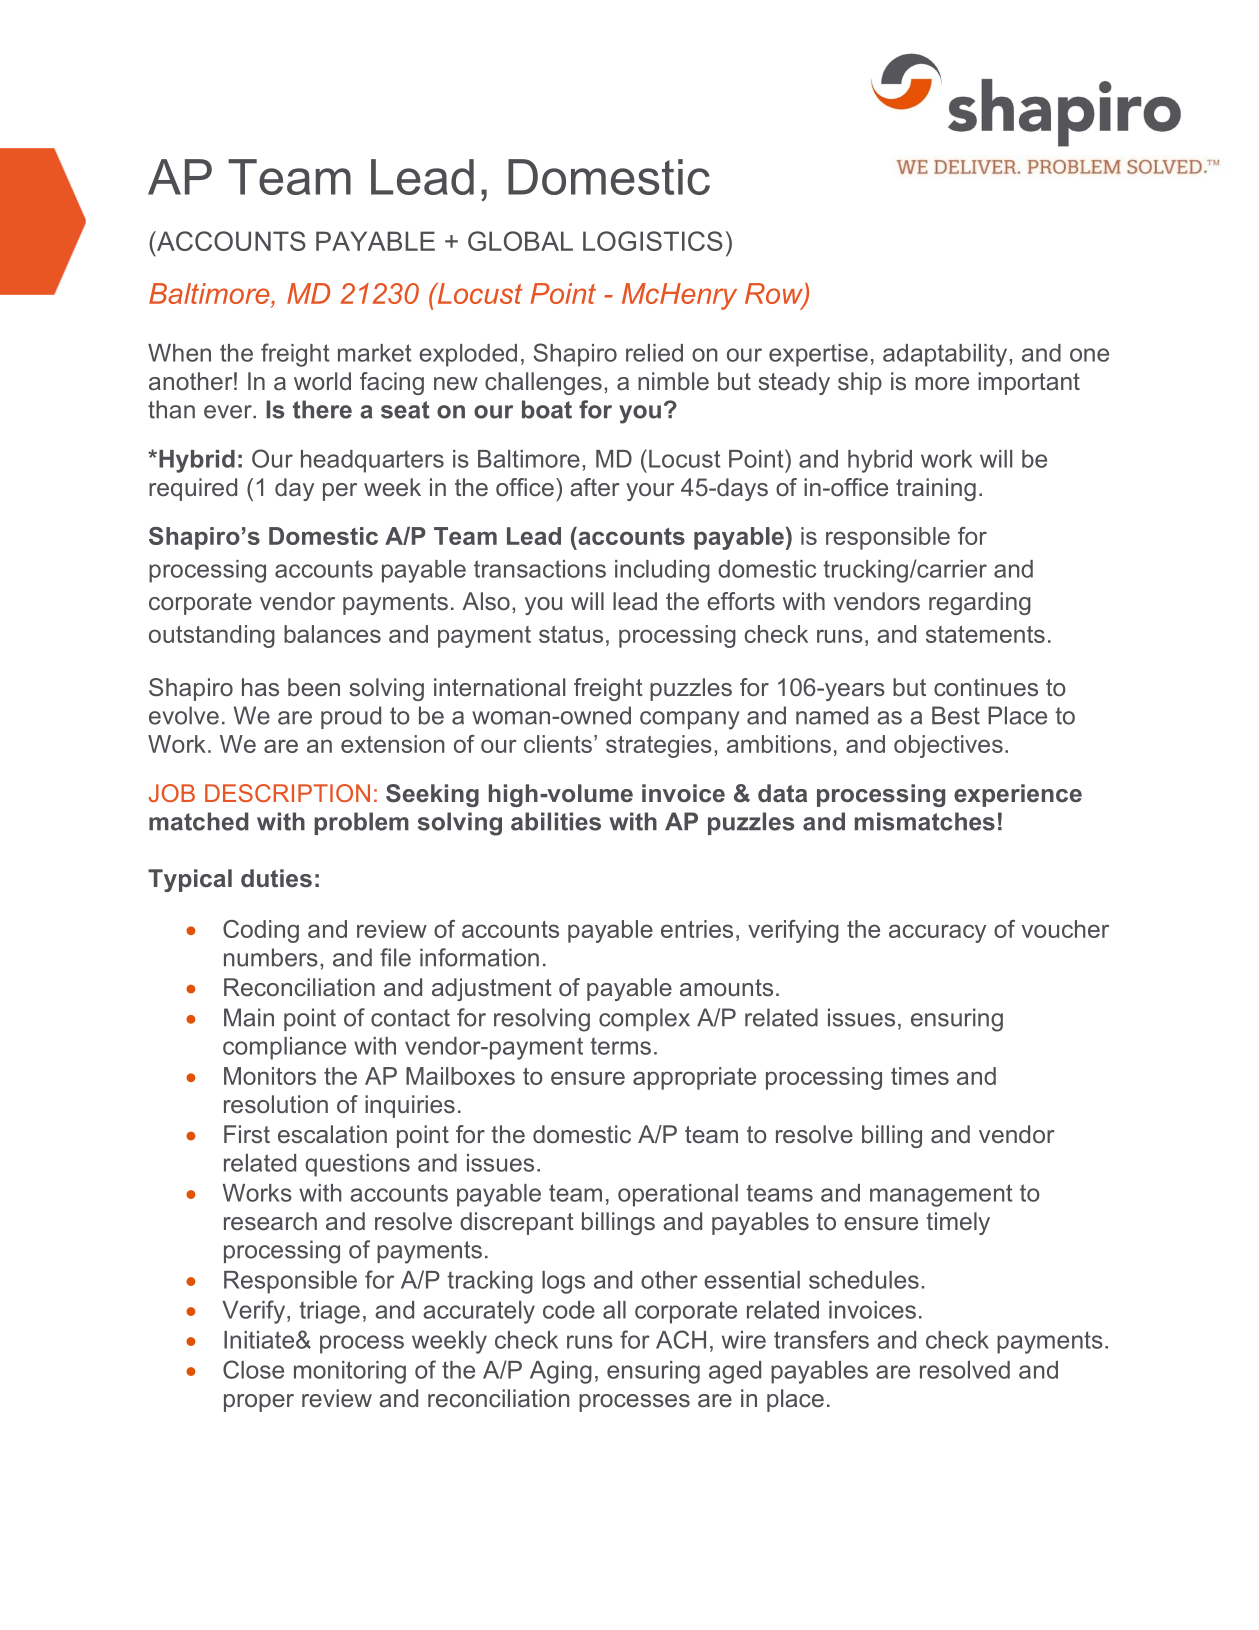 Image resolution: width=1259 pixels, height=1630 pixels. Describe the element at coordinates (941, 1195) in the screenshot. I see `management` at that location.
